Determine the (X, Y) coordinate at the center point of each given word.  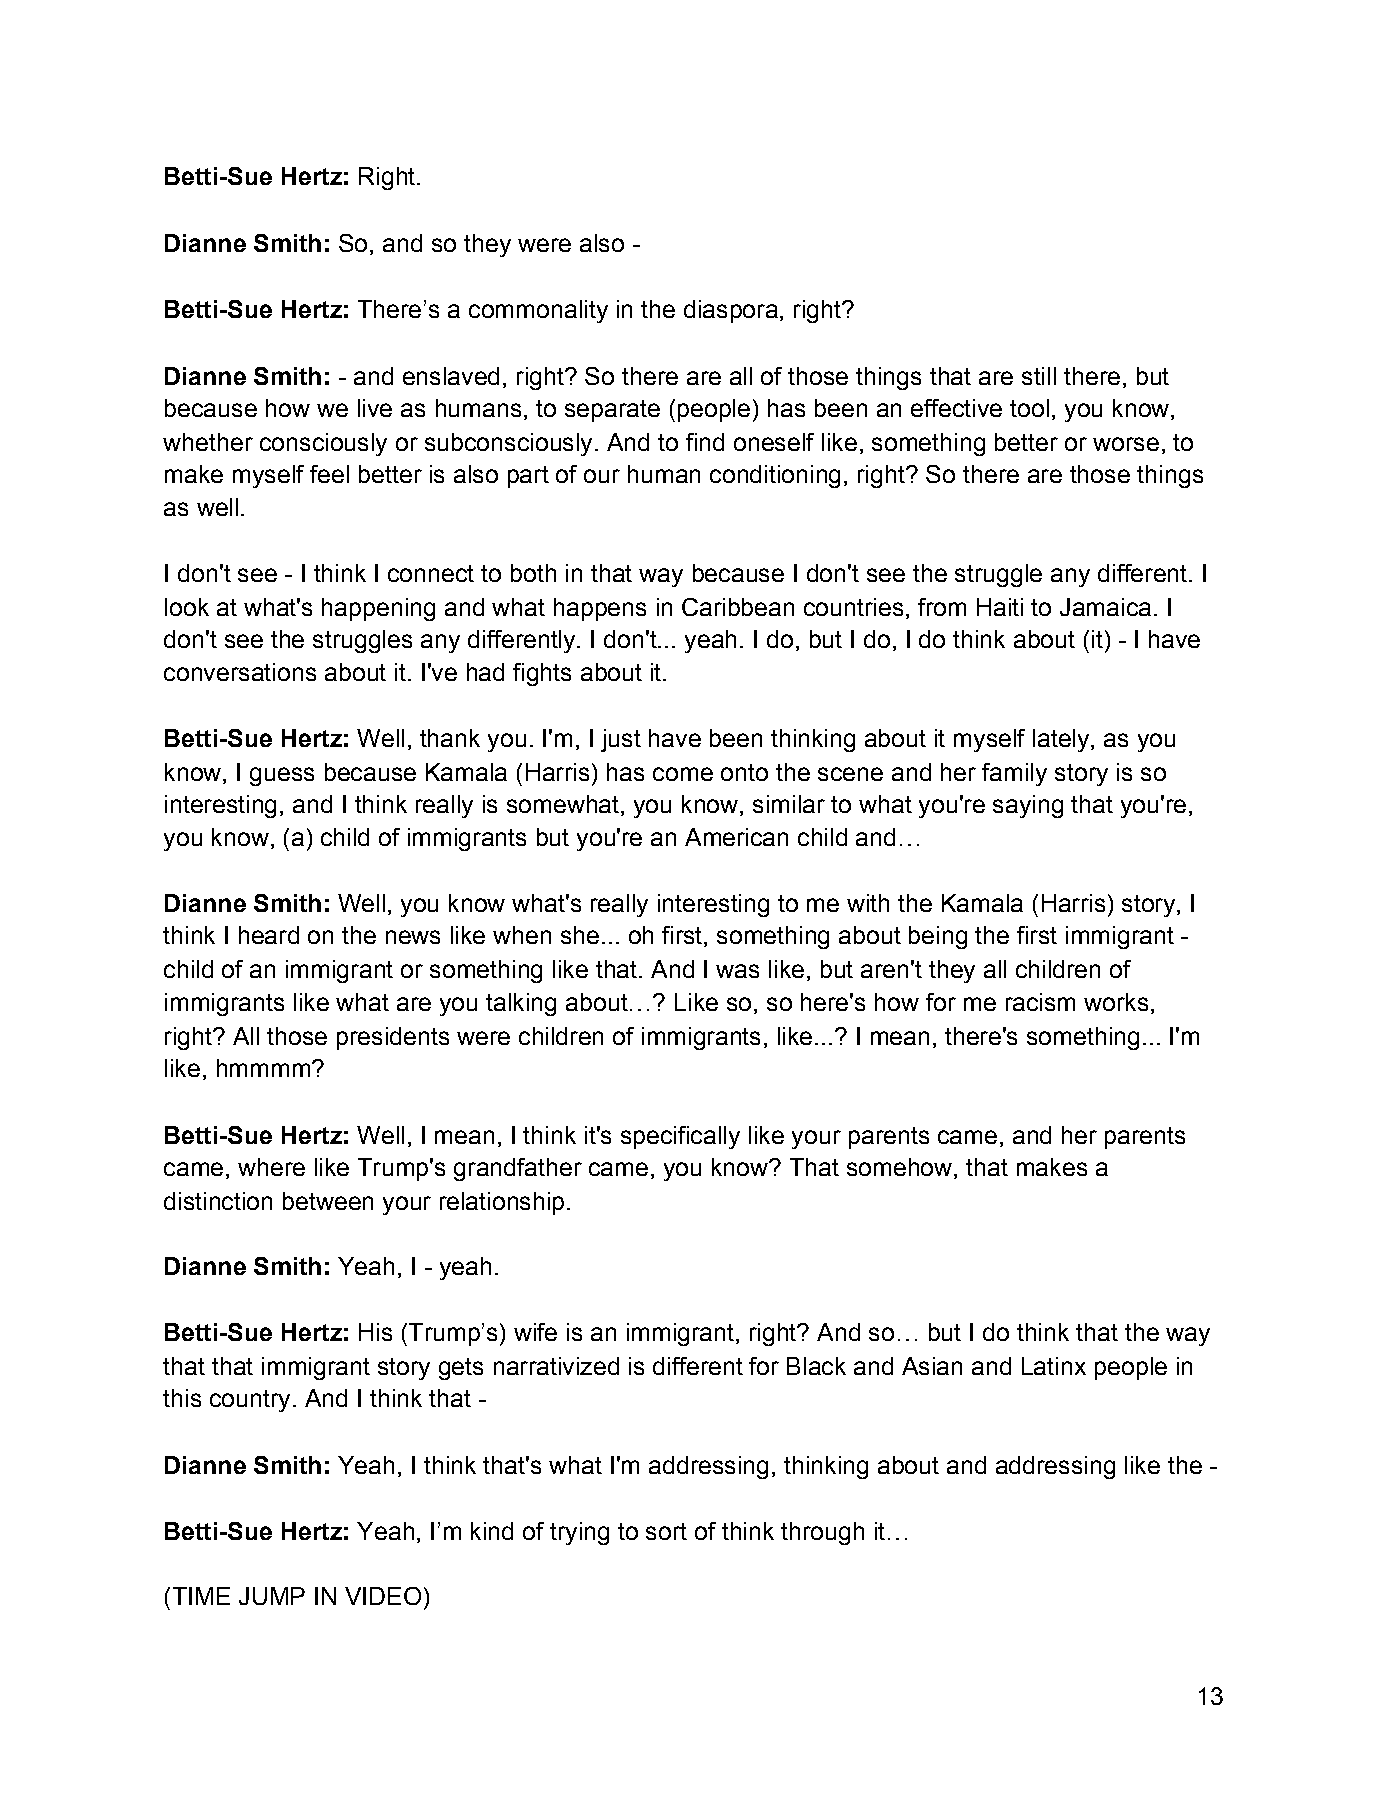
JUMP (272, 1596)
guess (282, 776)
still (1039, 376)
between (328, 1201)
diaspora (731, 311)
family (1014, 774)
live (375, 408)
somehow (901, 1168)
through (822, 1533)
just (621, 740)
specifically (680, 1137)
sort (666, 1531)
